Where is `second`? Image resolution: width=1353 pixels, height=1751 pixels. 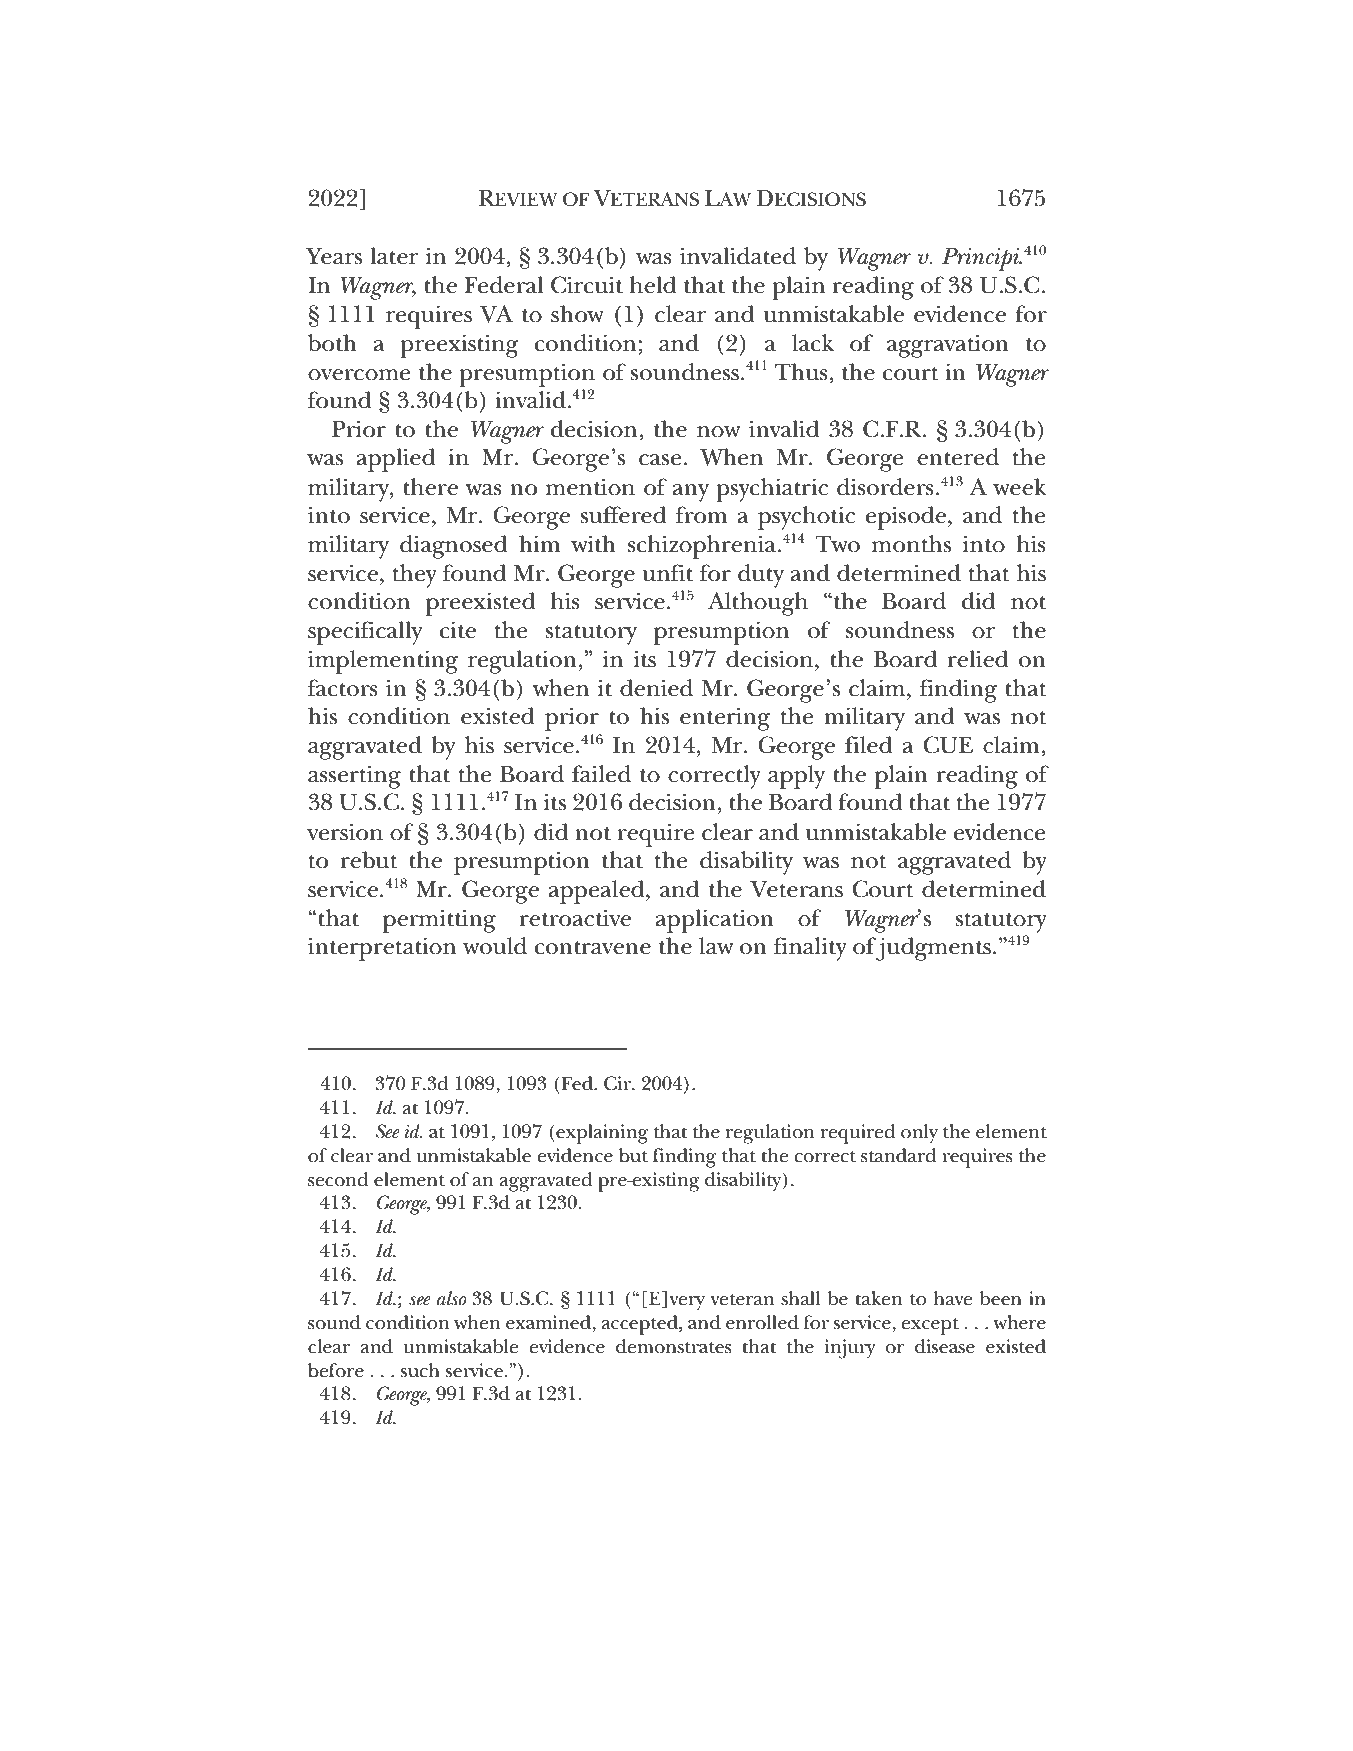 second is located at coordinates (338, 1179).
